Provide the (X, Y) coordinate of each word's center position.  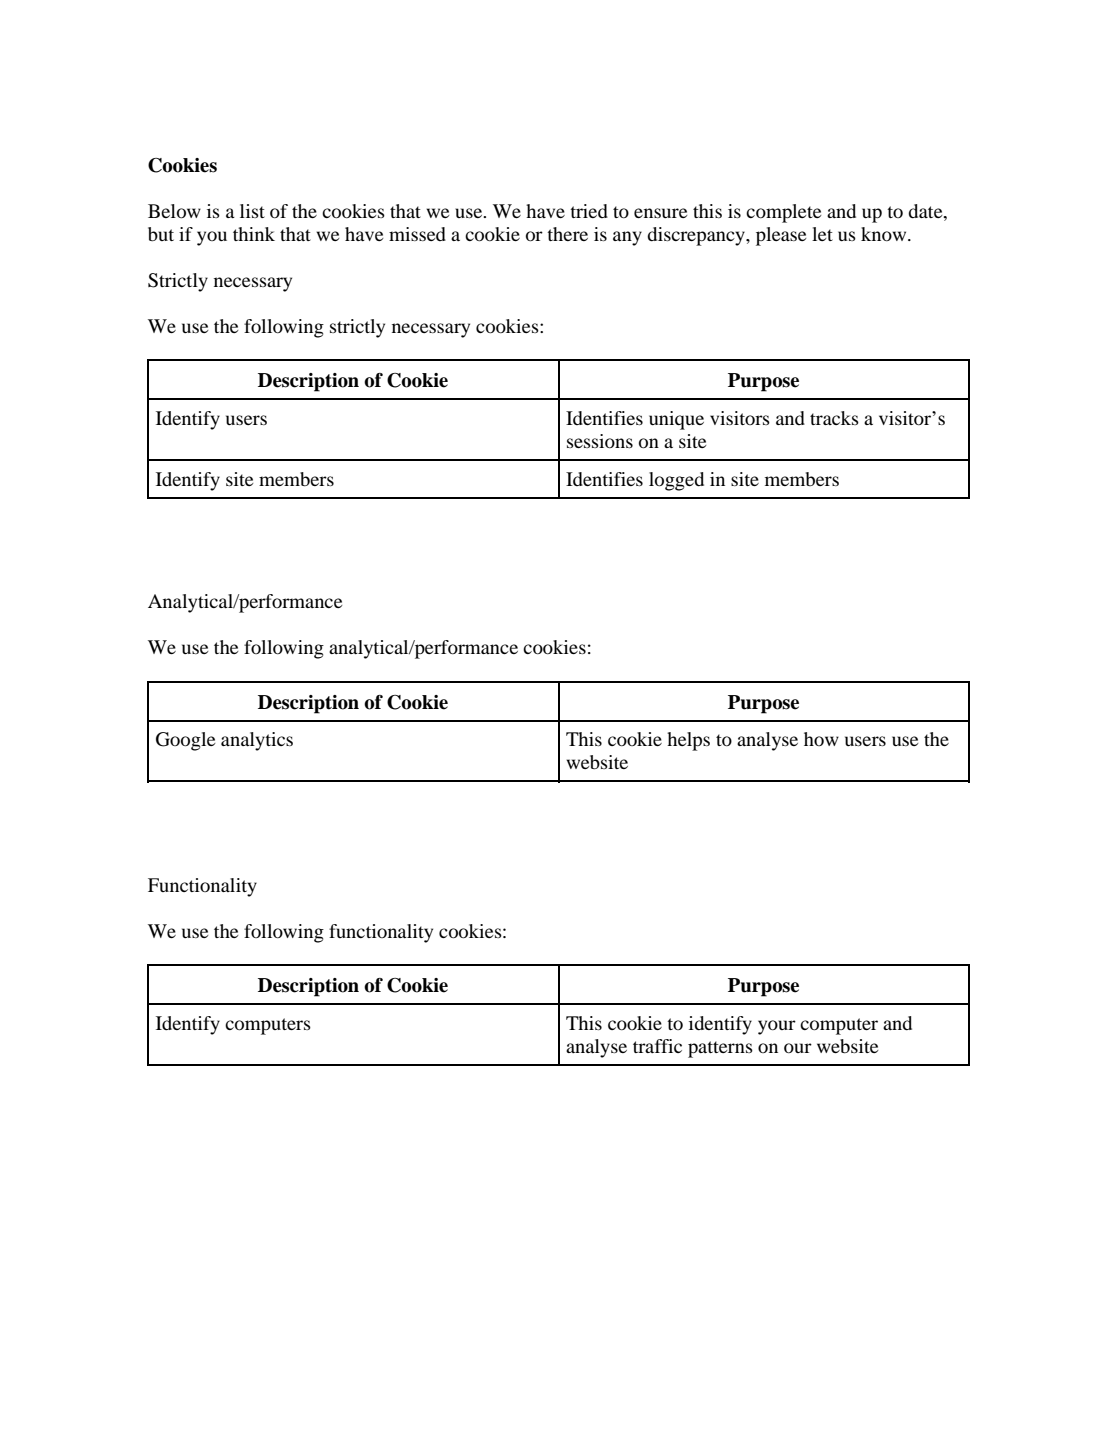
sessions (600, 441)
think (254, 234)
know (885, 234)
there (567, 234)
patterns (720, 1049)
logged (676, 481)
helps (688, 741)
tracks (834, 418)
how (821, 739)
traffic (657, 1046)
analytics (257, 741)
